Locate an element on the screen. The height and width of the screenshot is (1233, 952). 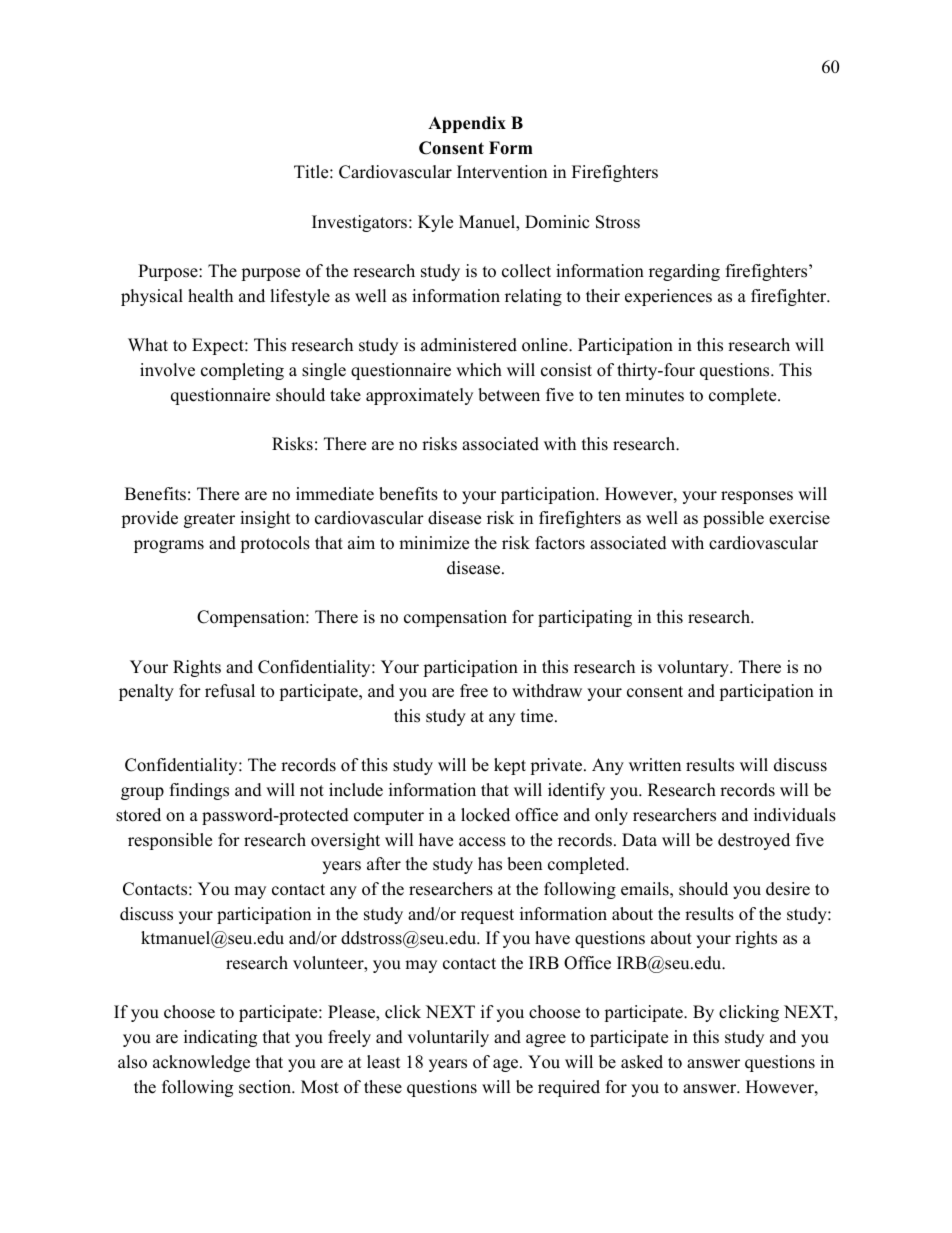
acknowledge is located at coordinates (201, 1063).
